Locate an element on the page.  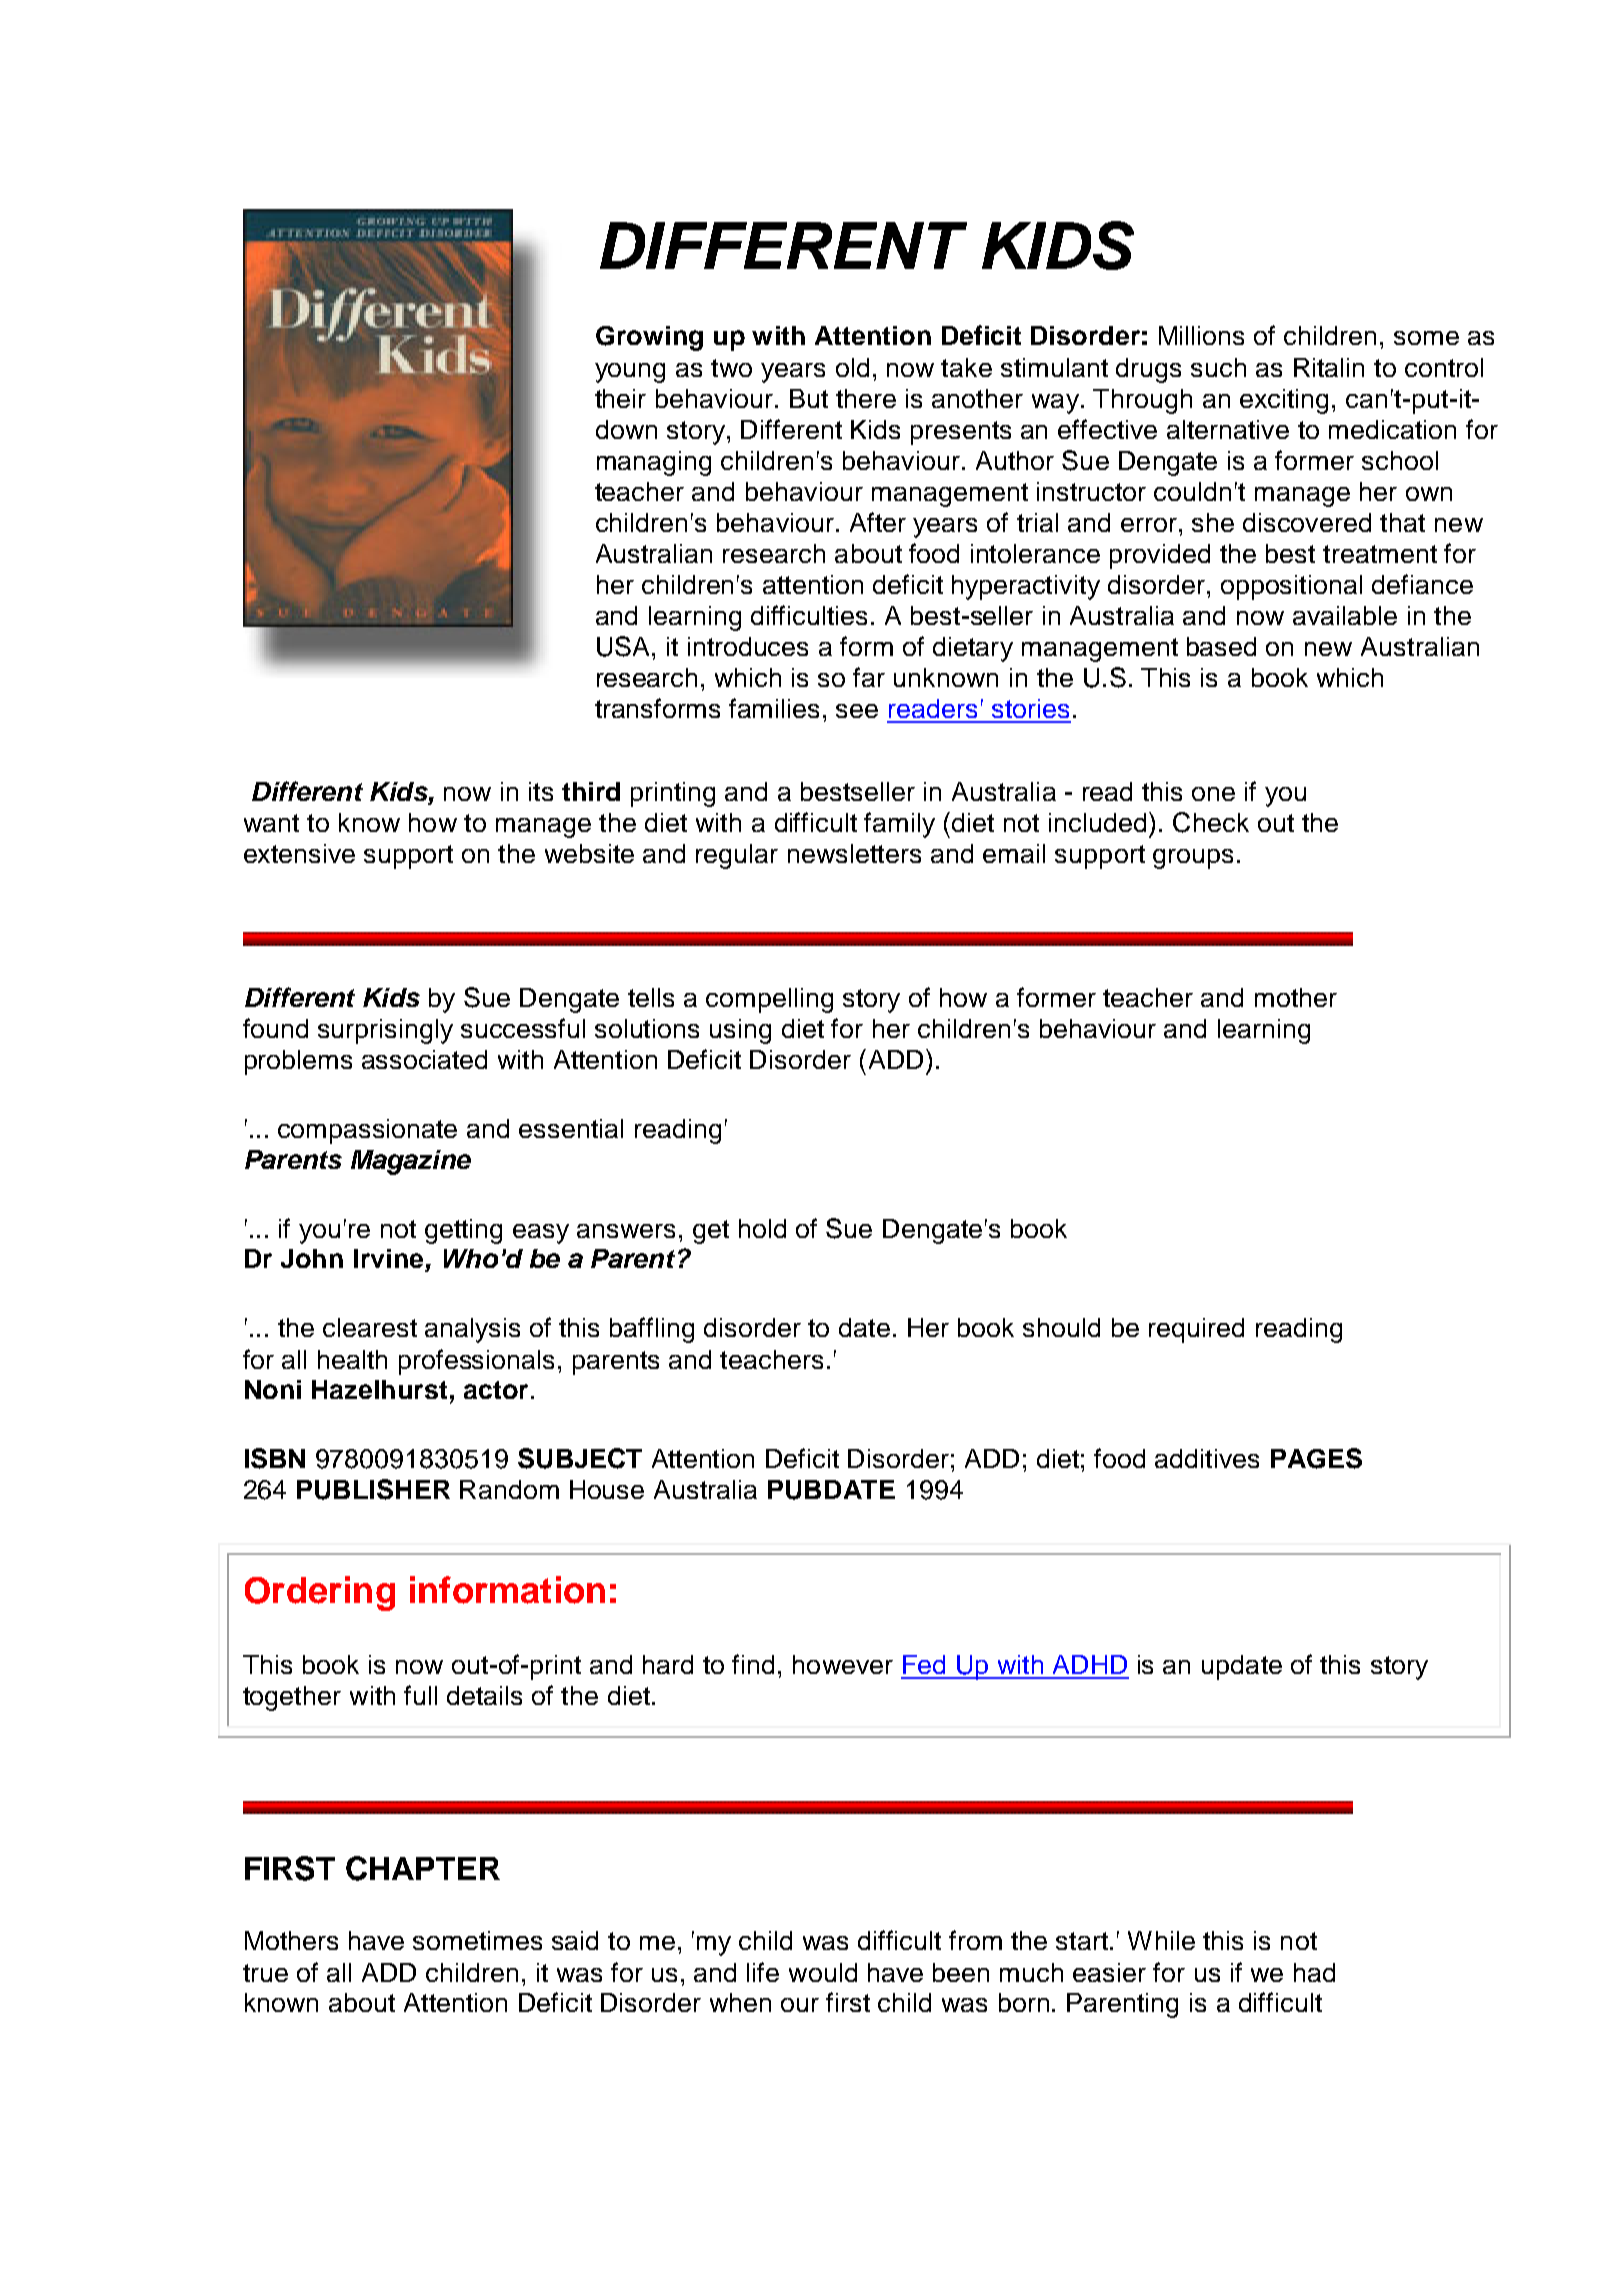
PUBLISHER is located at coordinates (373, 1489).
